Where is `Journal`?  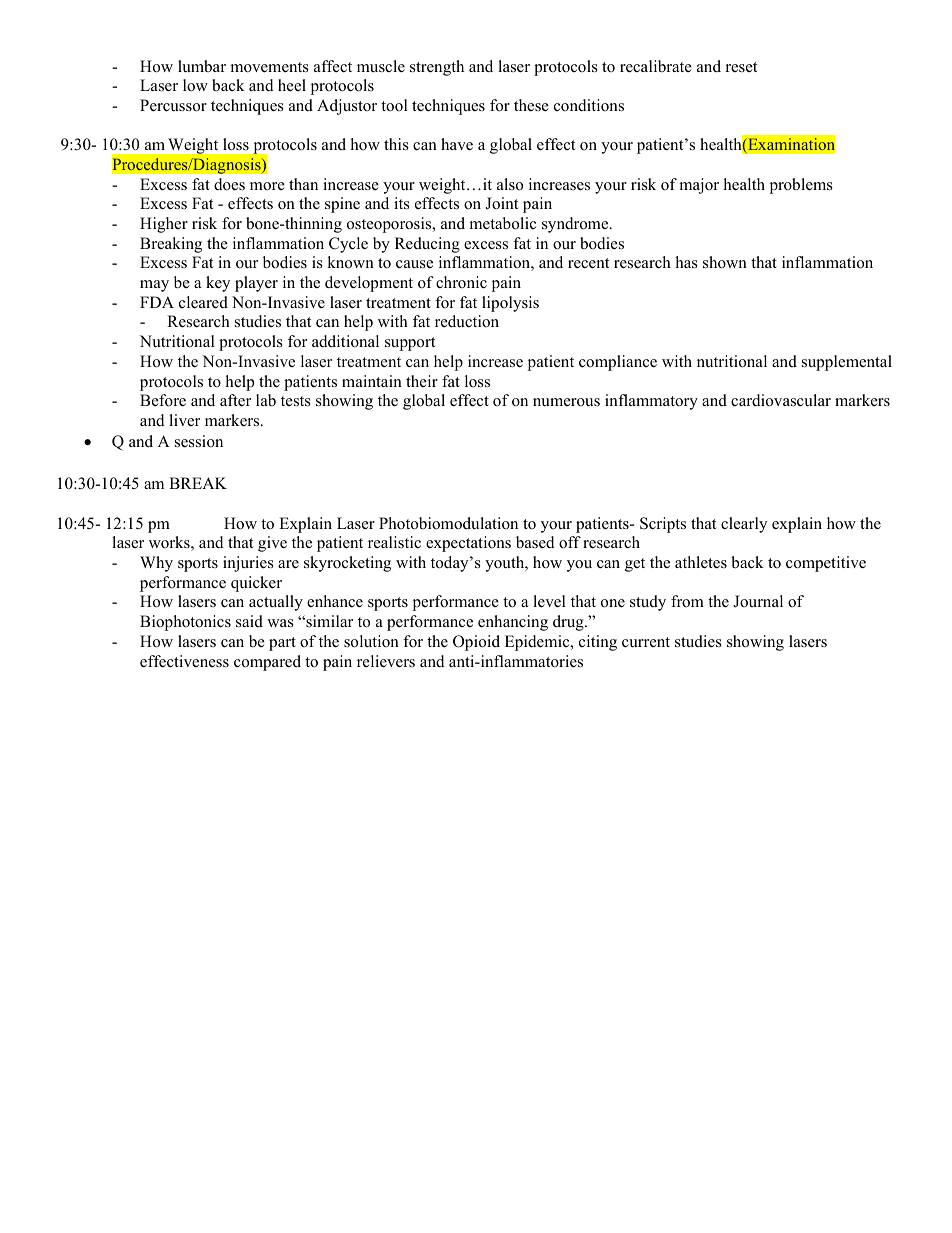
Journal is located at coordinates (758, 601).
